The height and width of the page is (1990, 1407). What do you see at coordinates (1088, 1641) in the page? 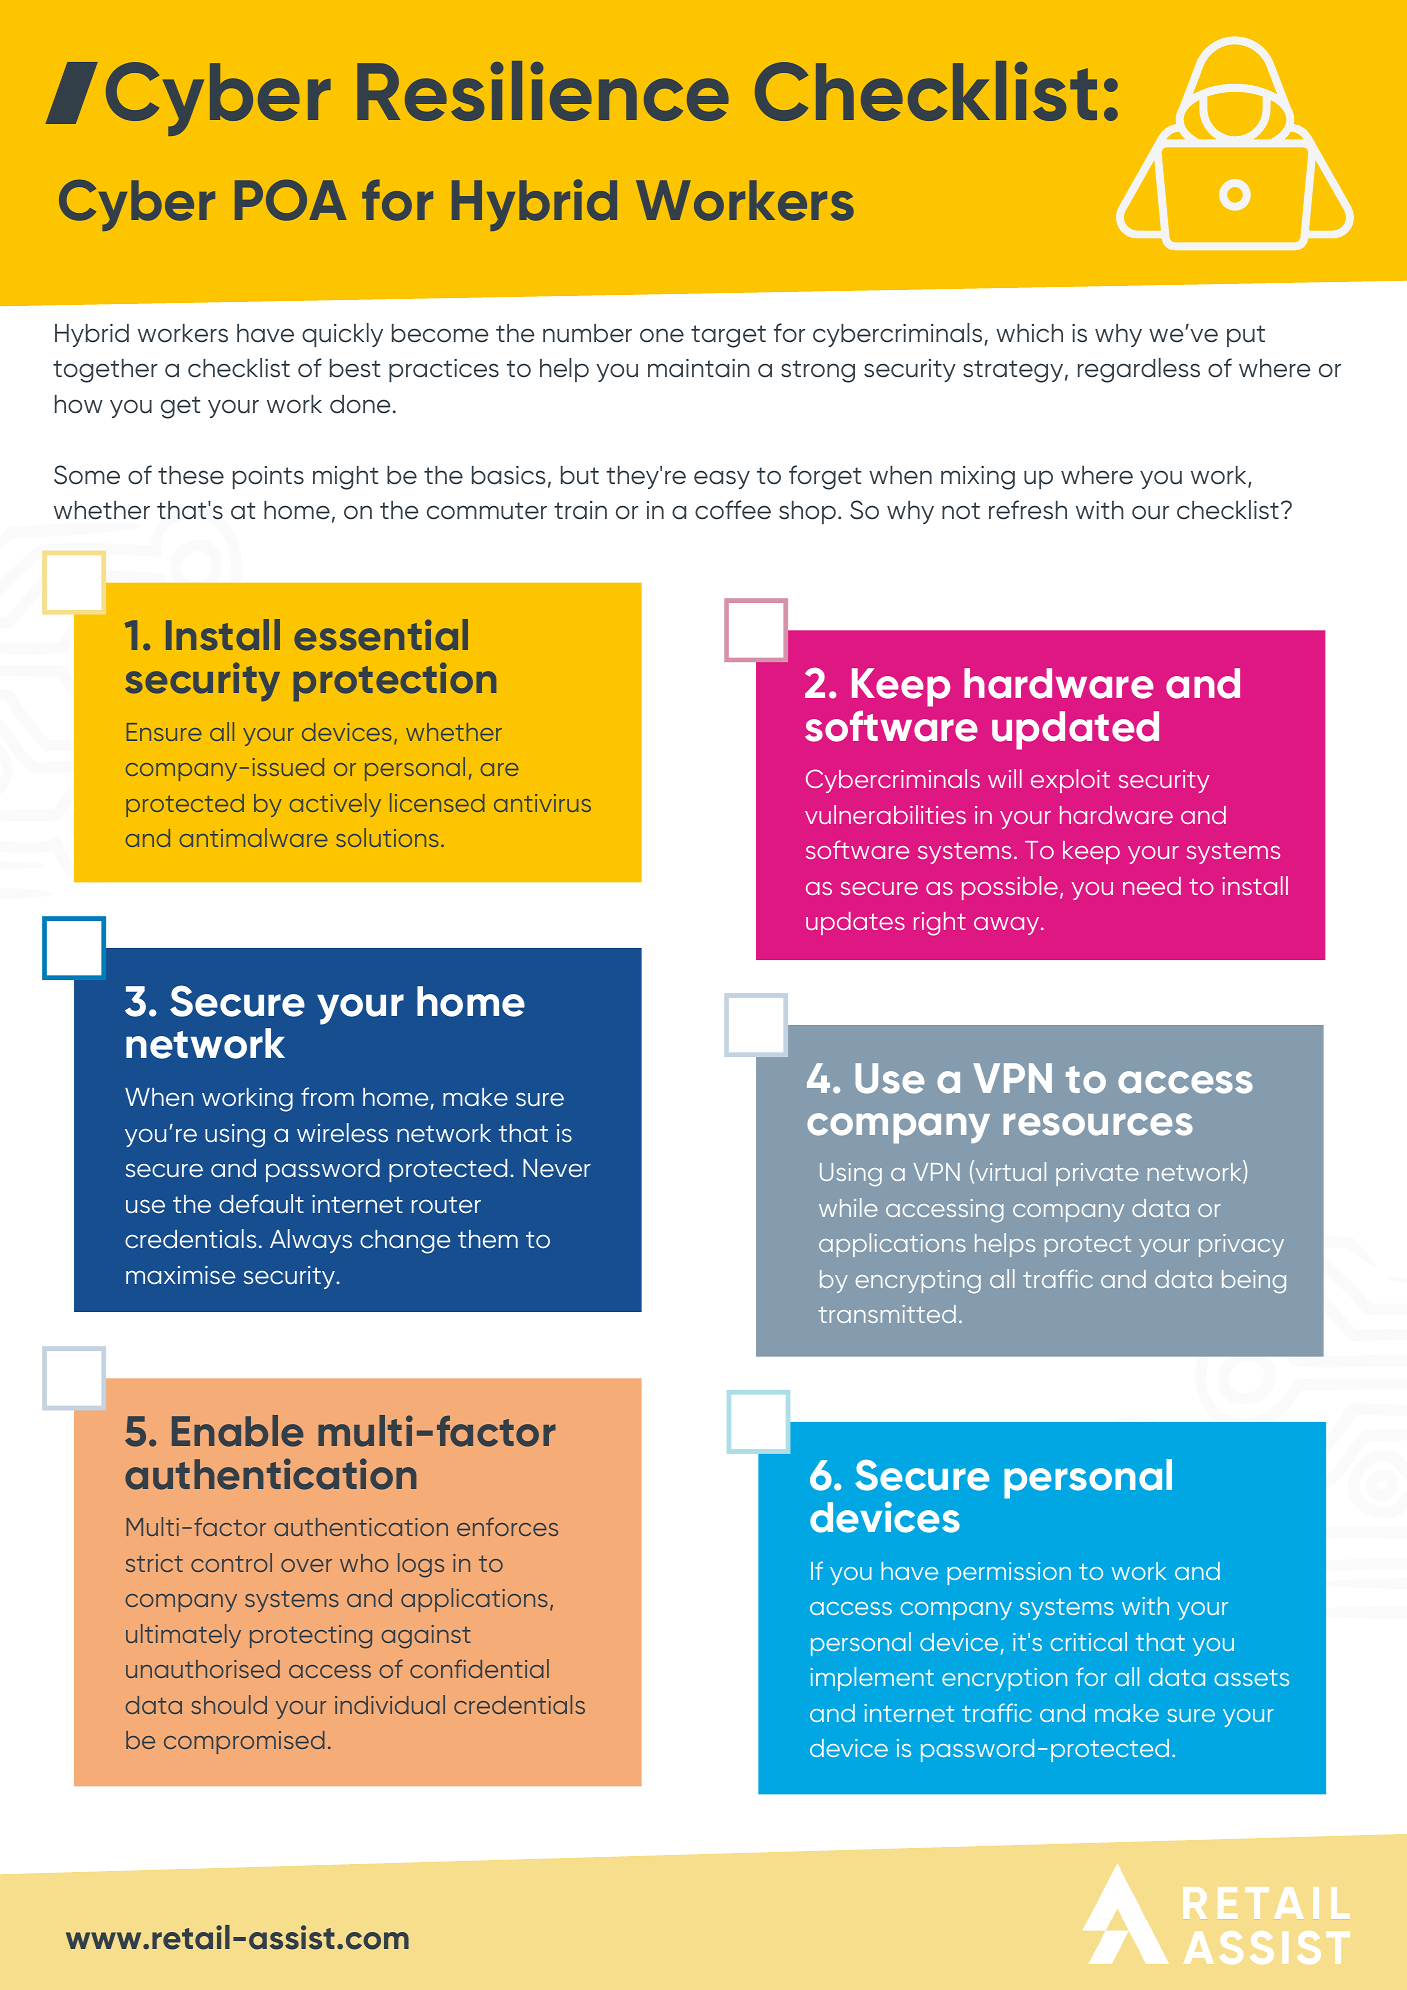
I see `critical` at bounding box center [1088, 1641].
